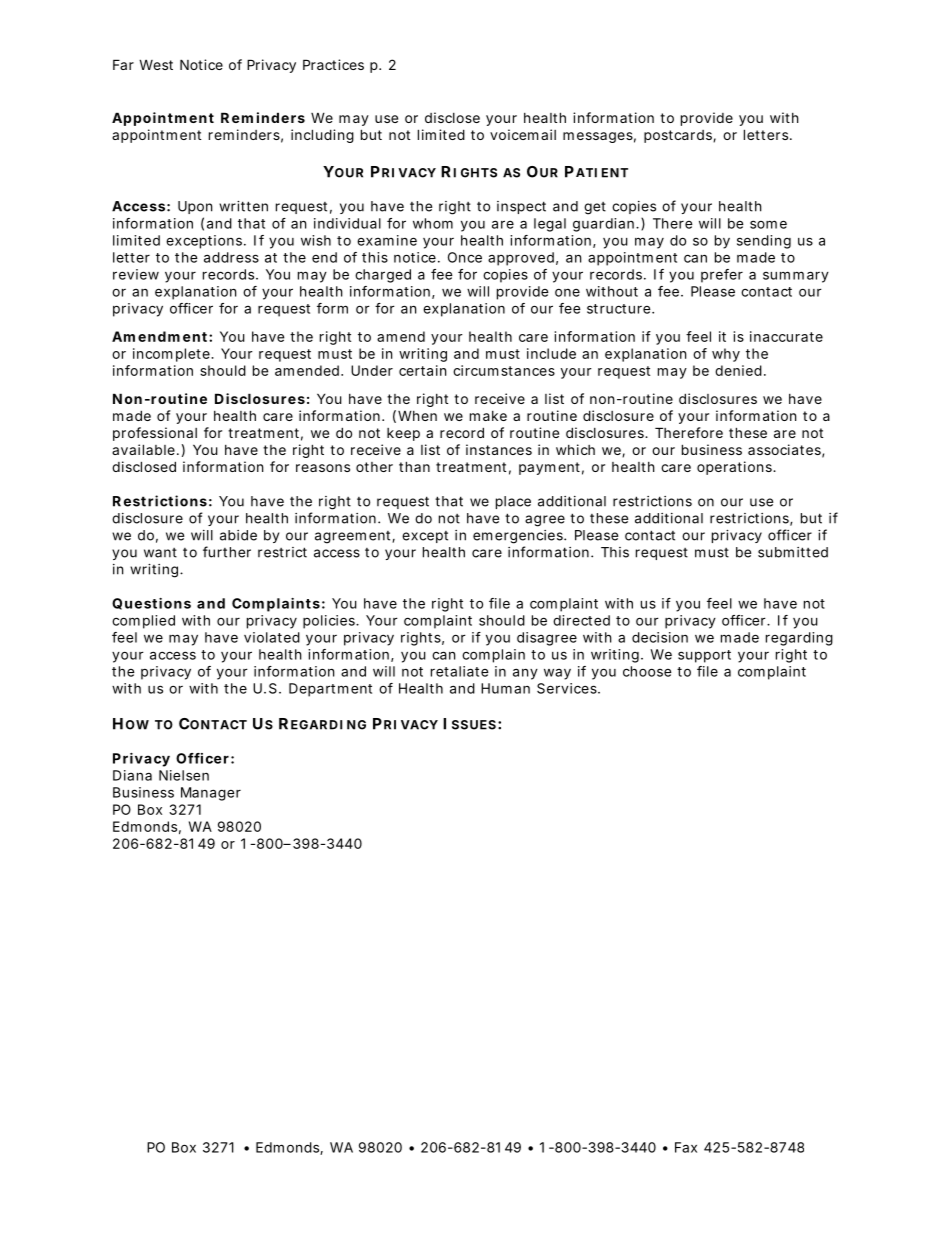 The image size is (952, 1233). Describe the element at coordinates (155, 434) in the document. I see `professional` at that location.
